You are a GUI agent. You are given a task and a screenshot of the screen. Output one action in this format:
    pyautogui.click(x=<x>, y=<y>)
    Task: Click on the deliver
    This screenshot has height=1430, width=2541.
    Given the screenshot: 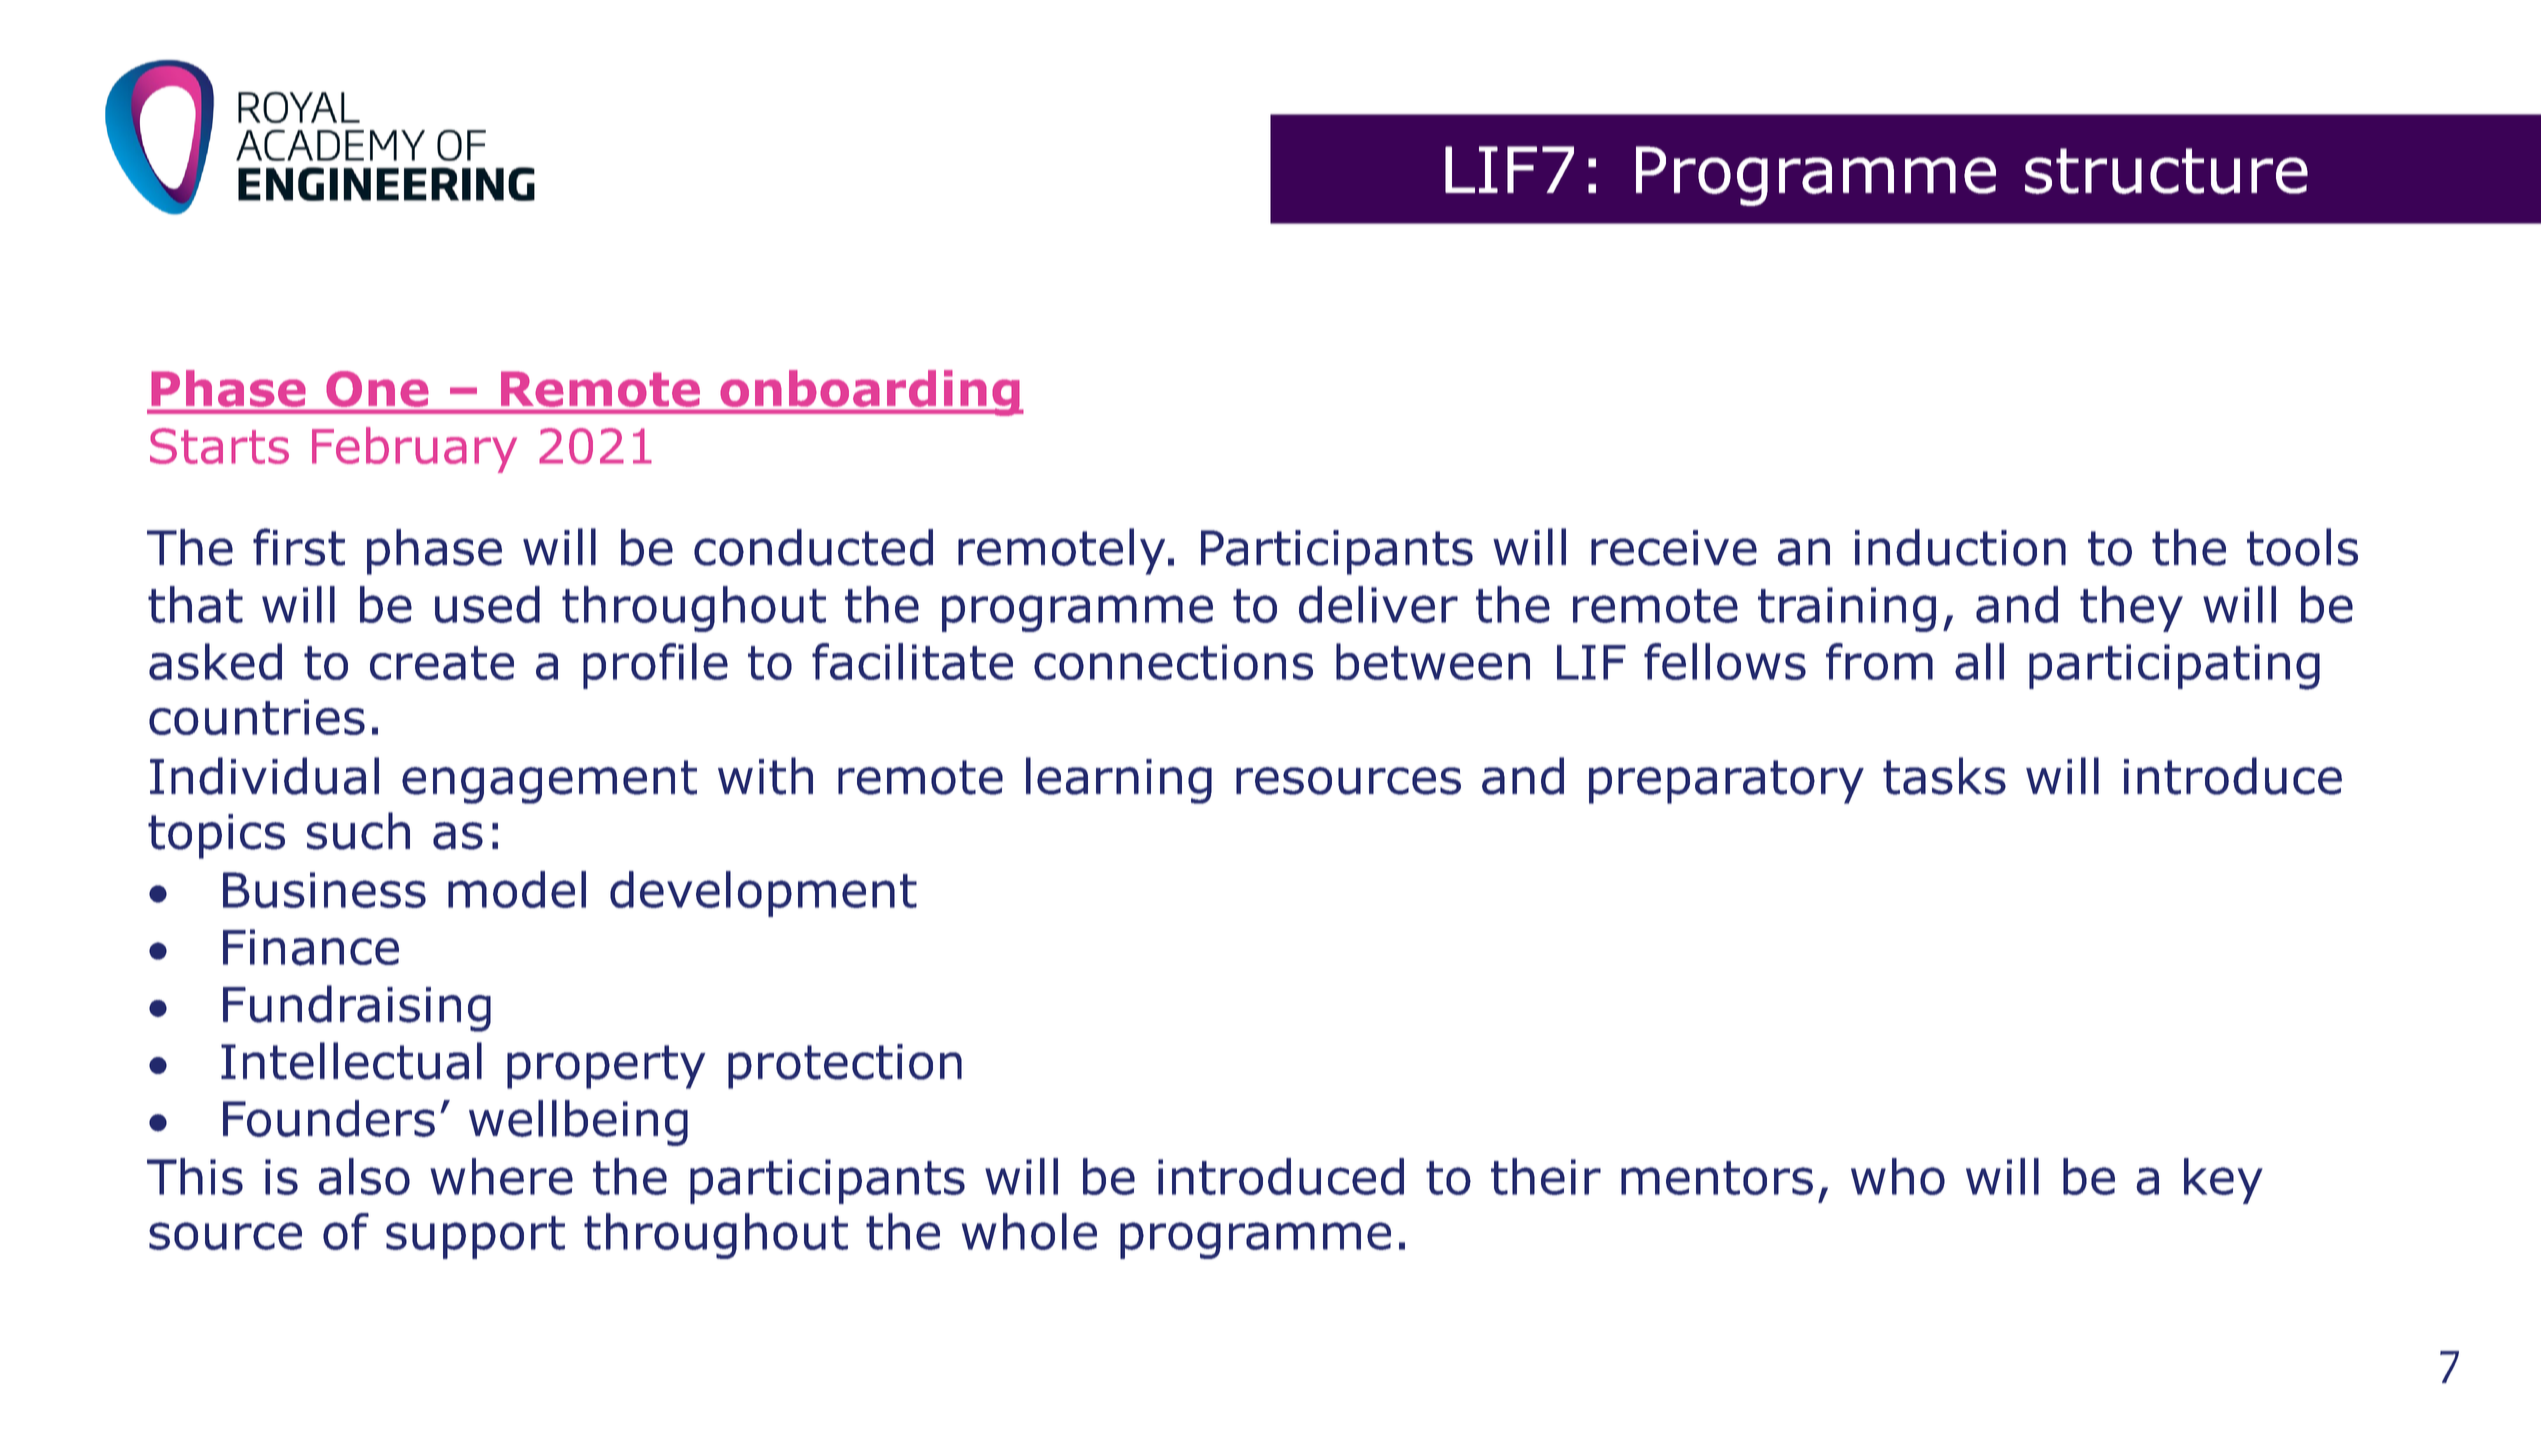 What is the action you would take?
    pyautogui.click(x=1378, y=604)
